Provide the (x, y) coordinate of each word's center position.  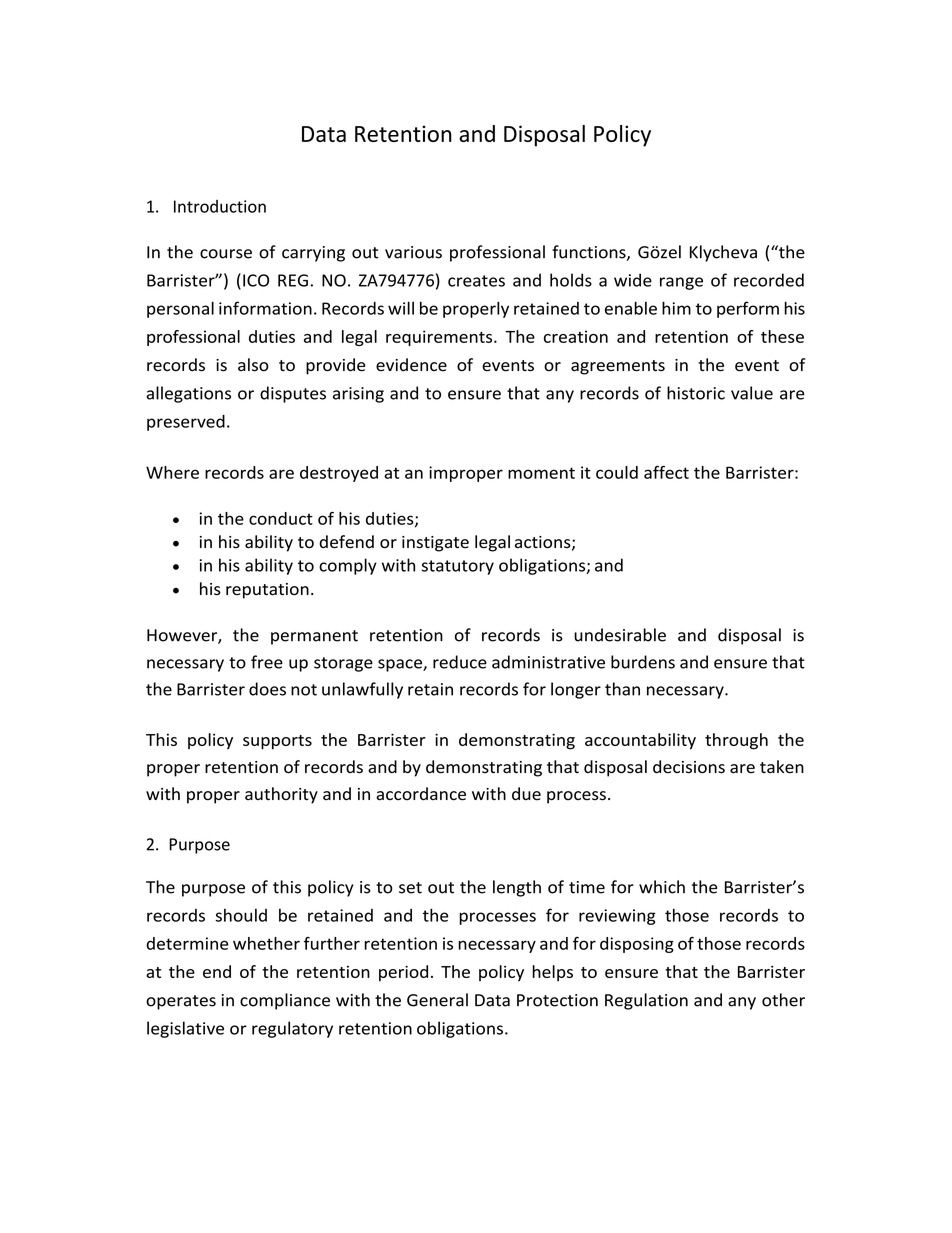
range (681, 283)
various (413, 252)
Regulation (646, 1001)
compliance (285, 1001)
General (437, 1000)
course (226, 254)
